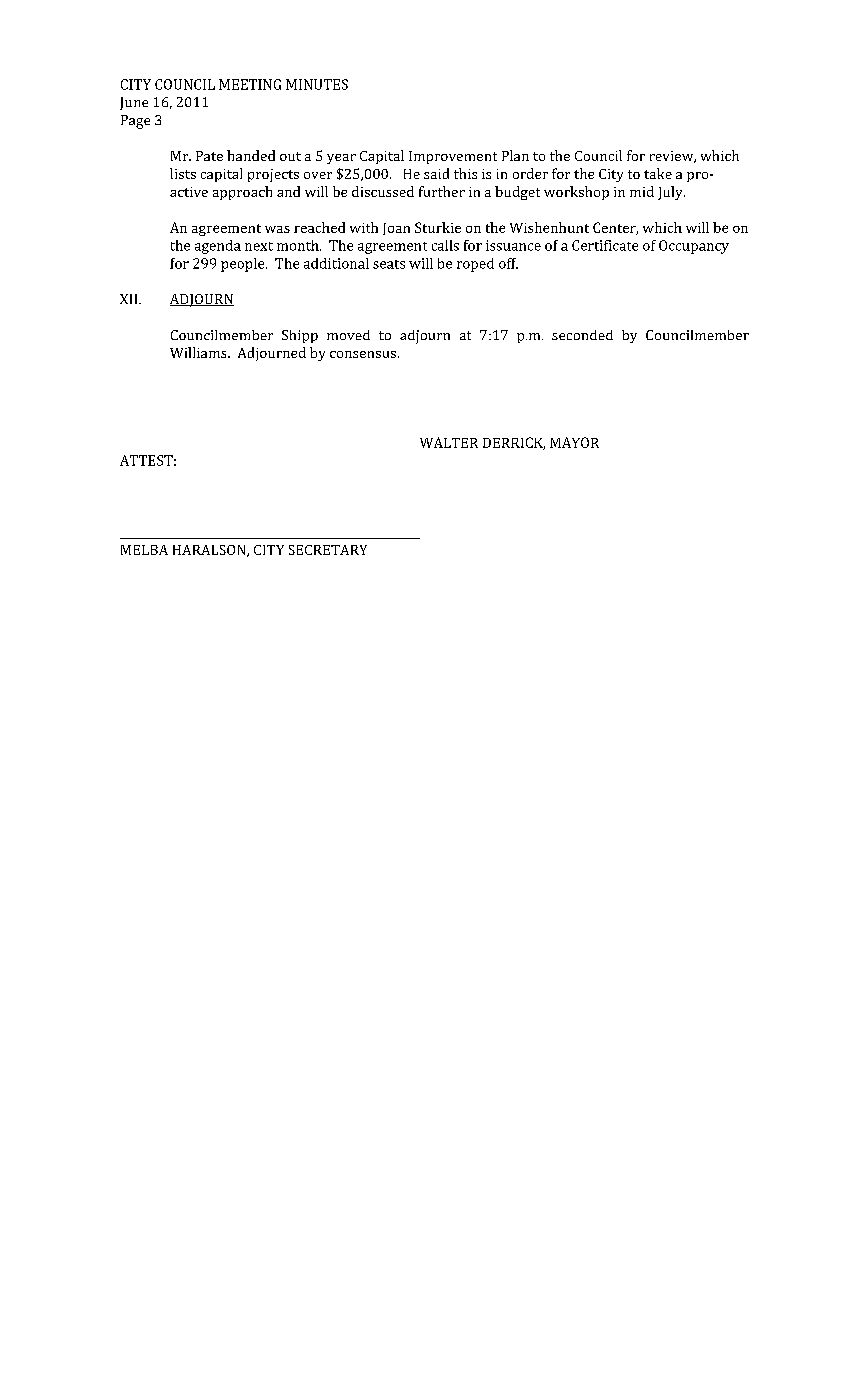  Describe the element at coordinates (363, 354) in the document. I see `consensus` at that location.
